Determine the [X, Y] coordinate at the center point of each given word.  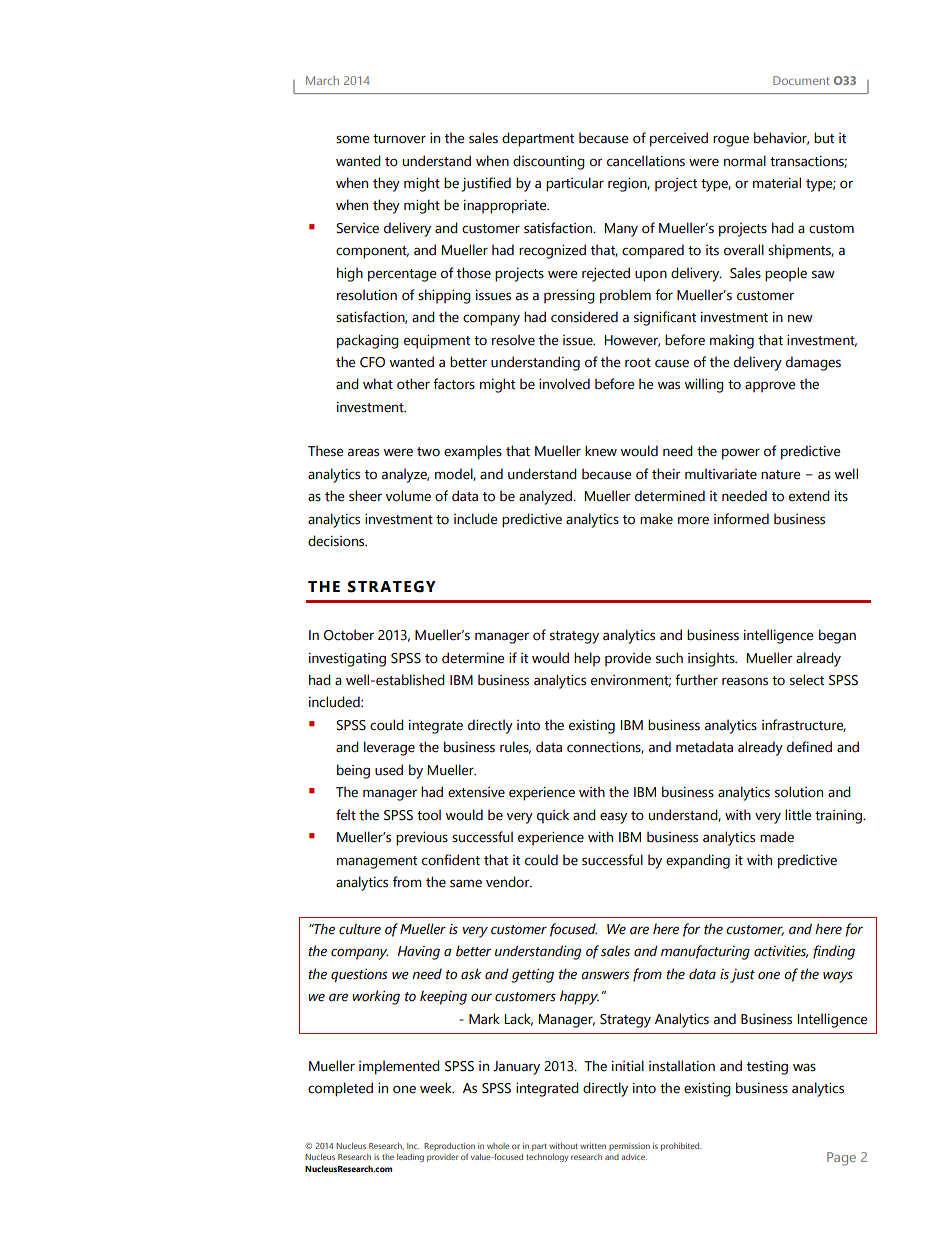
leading [410, 1158]
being [353, 771]
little [798, 815]
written [593, 1146]
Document [801, 80]
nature [780, 475]
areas [363, 452]
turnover [399, 139]
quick [553, 816]
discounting [549, 162]
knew [601, 451]
